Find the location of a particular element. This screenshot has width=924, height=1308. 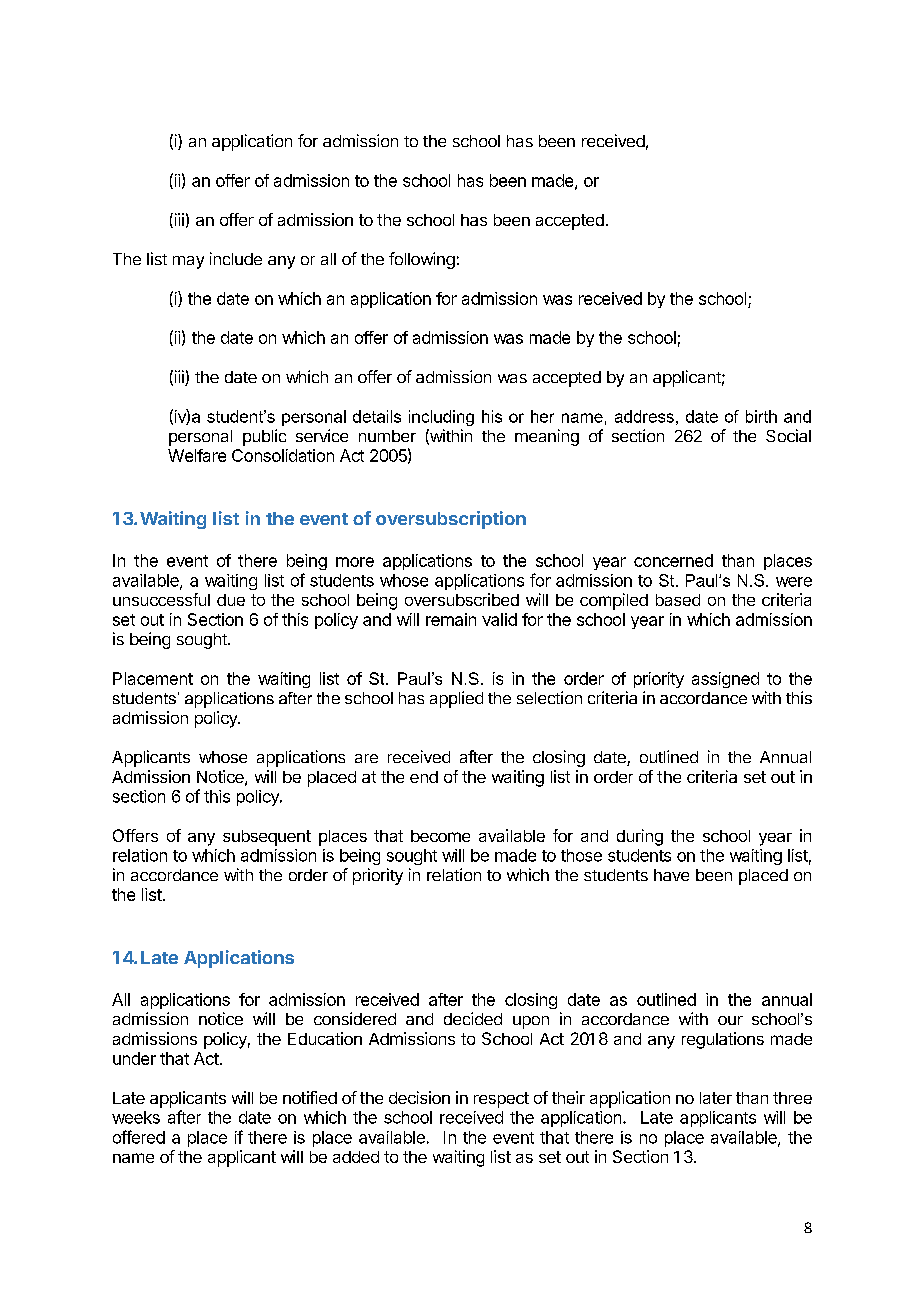

have is located at coordinates (671, 875).
